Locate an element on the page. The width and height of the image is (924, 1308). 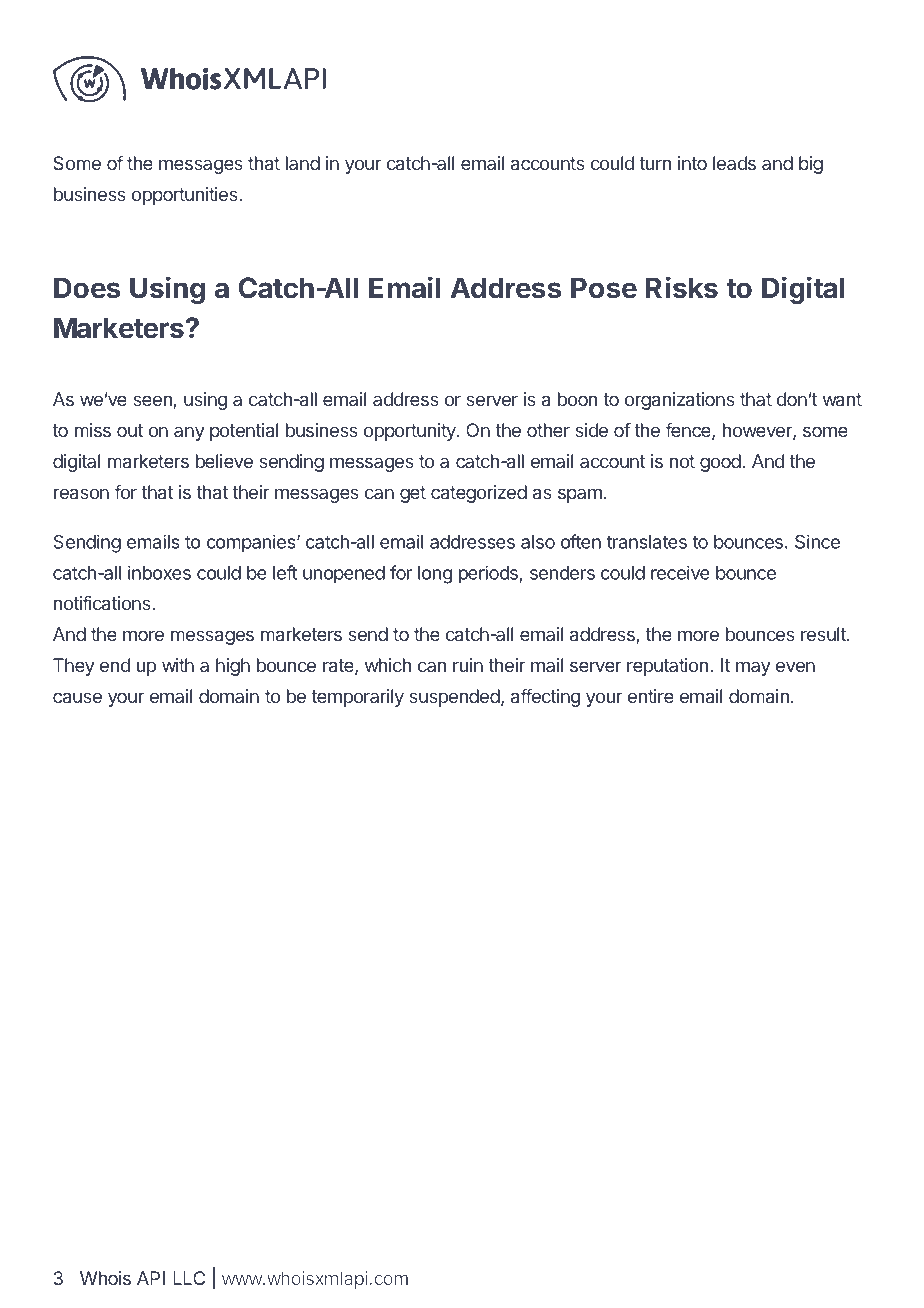
entire is located at coordinates (651, 696).
